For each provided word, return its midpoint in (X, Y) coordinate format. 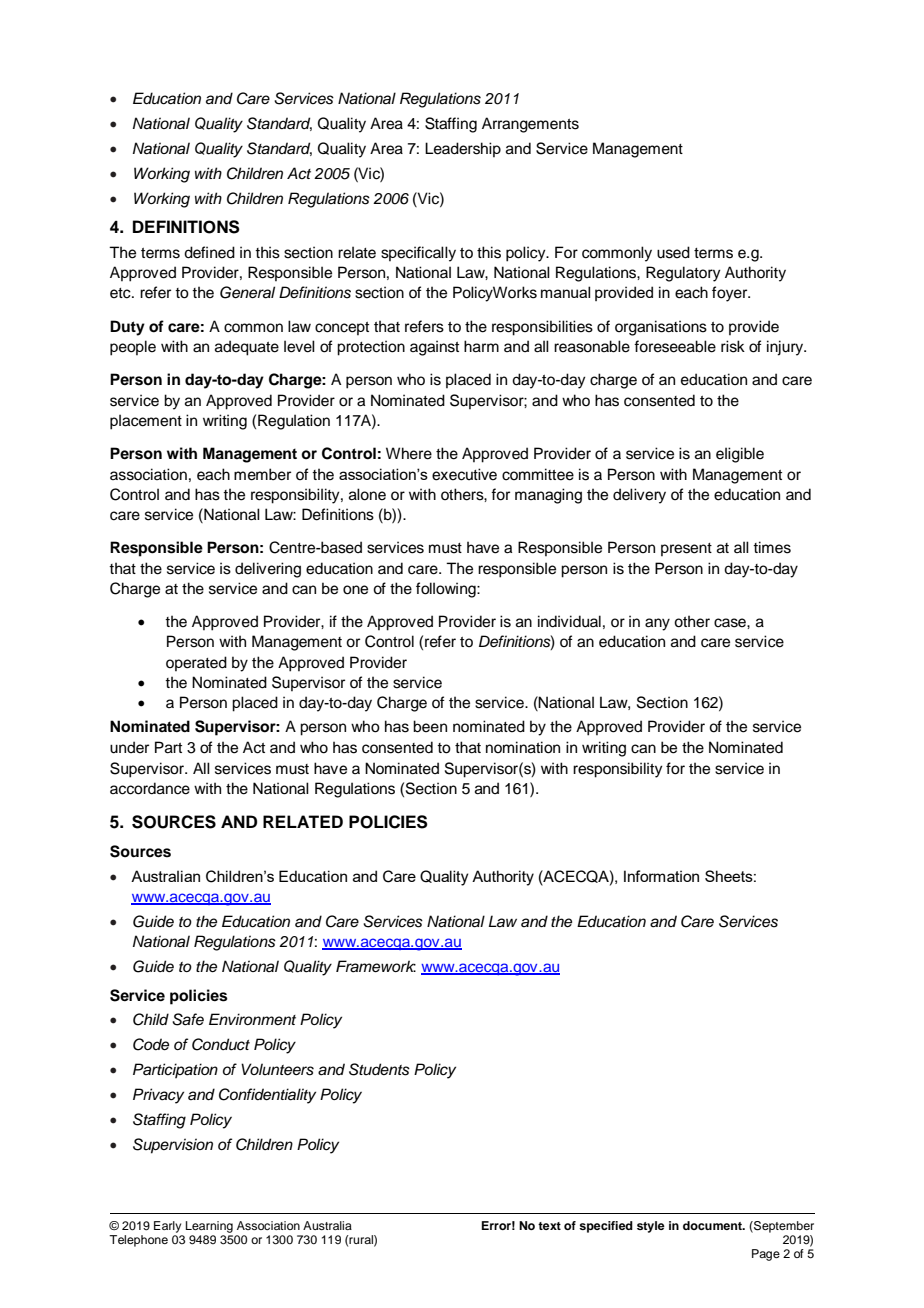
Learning (209, 1227)
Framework (376, 966)
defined (209, 252)
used (673, 252)
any (657, 624)
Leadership (463, 149)
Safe (188, 1019)
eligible (740, 455)
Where (409, 453)
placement (146, 422)
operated (196, 663)
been (430, 726)
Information (661, 876)
